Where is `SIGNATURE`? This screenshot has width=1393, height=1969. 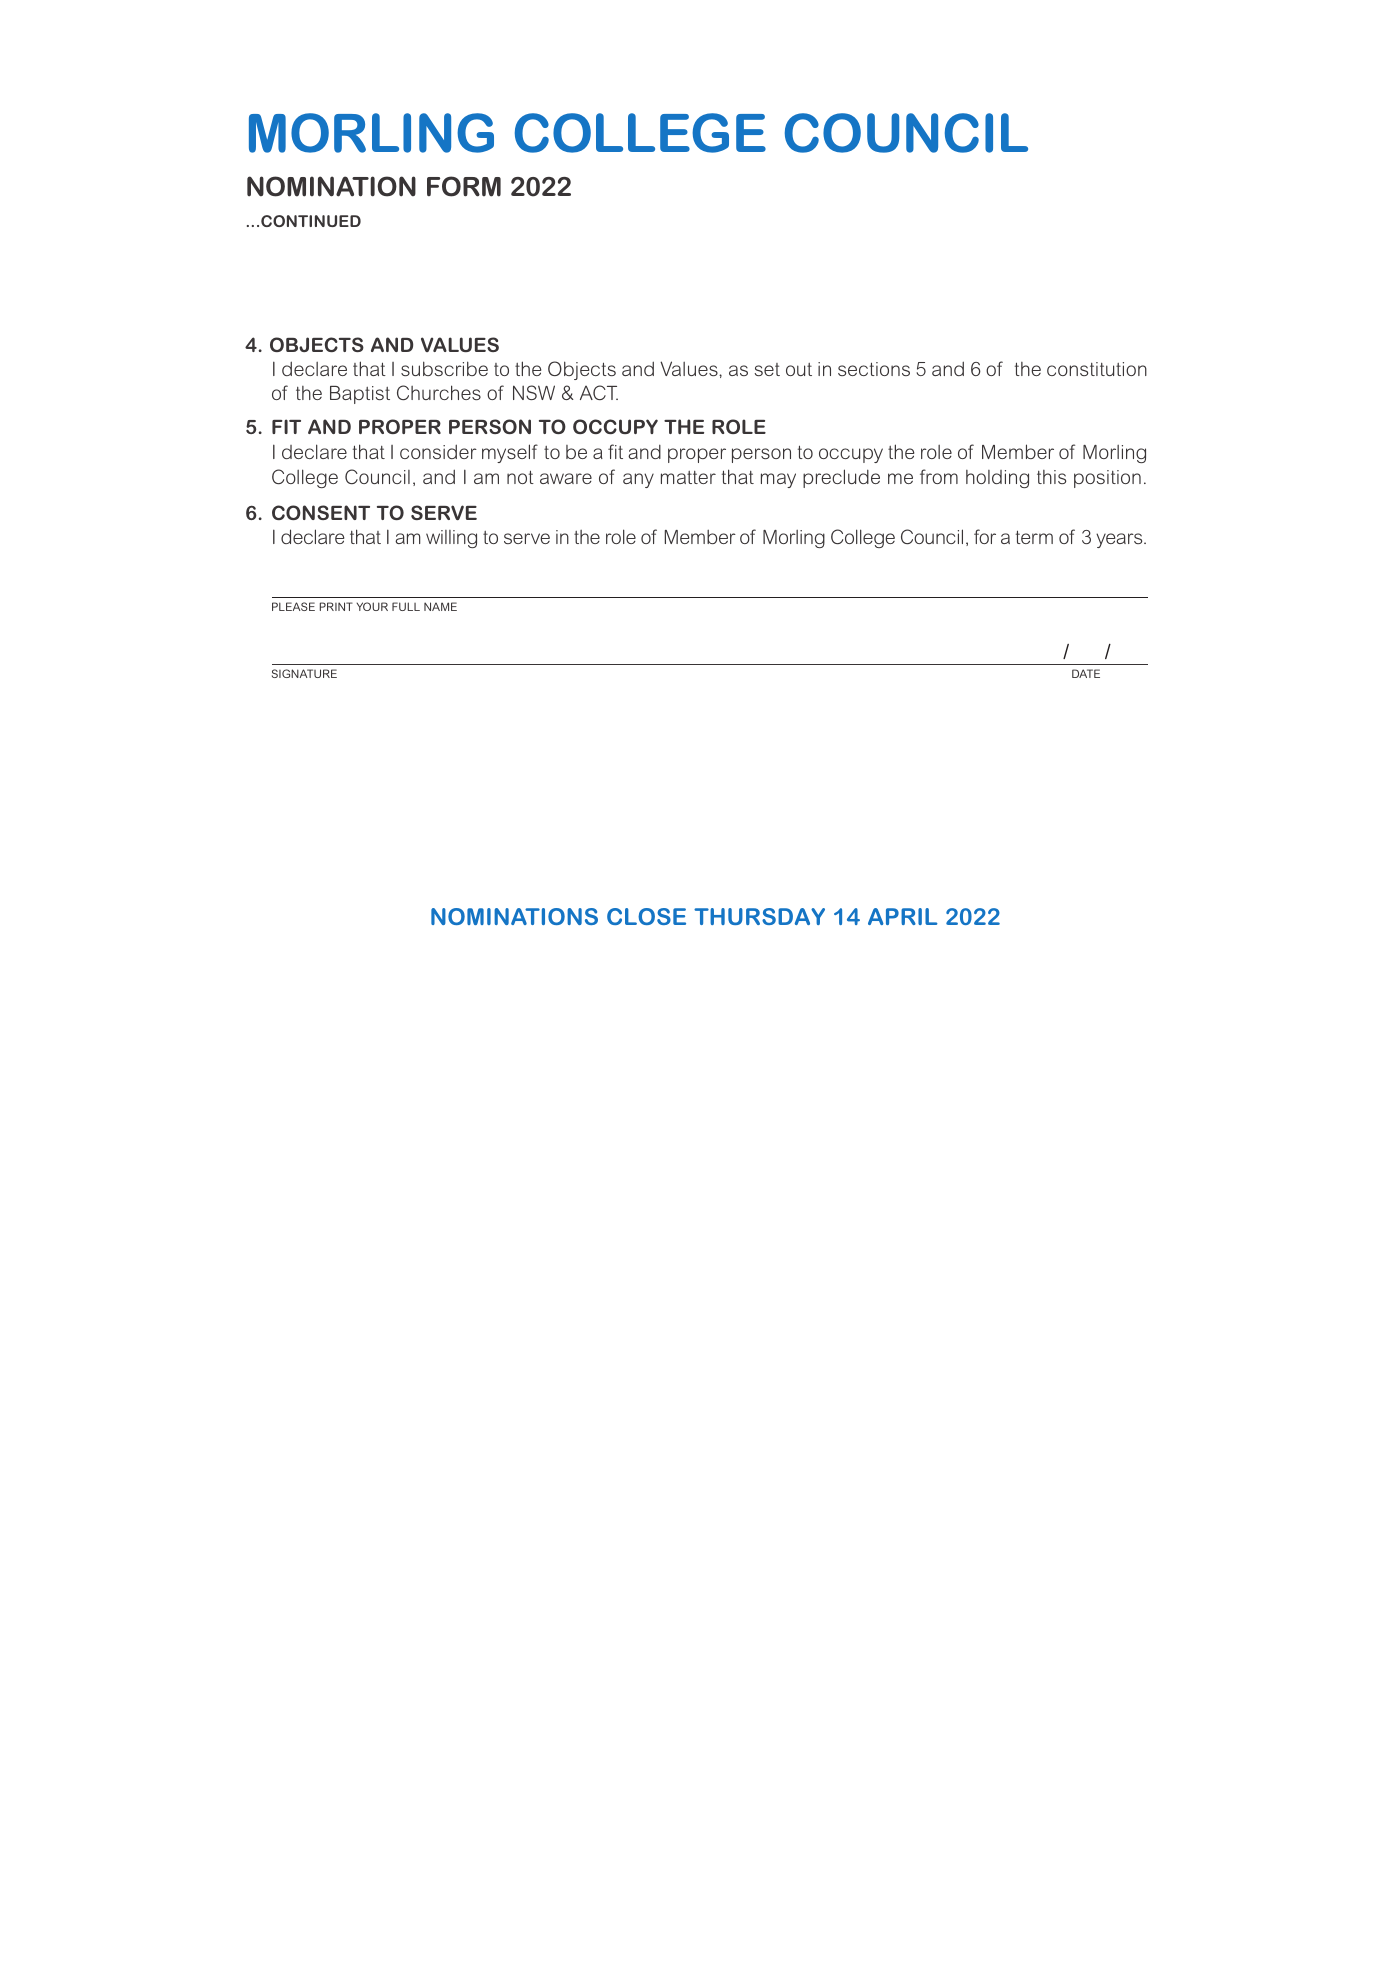
SIGNATURE is located at coordinates (304, 673).
